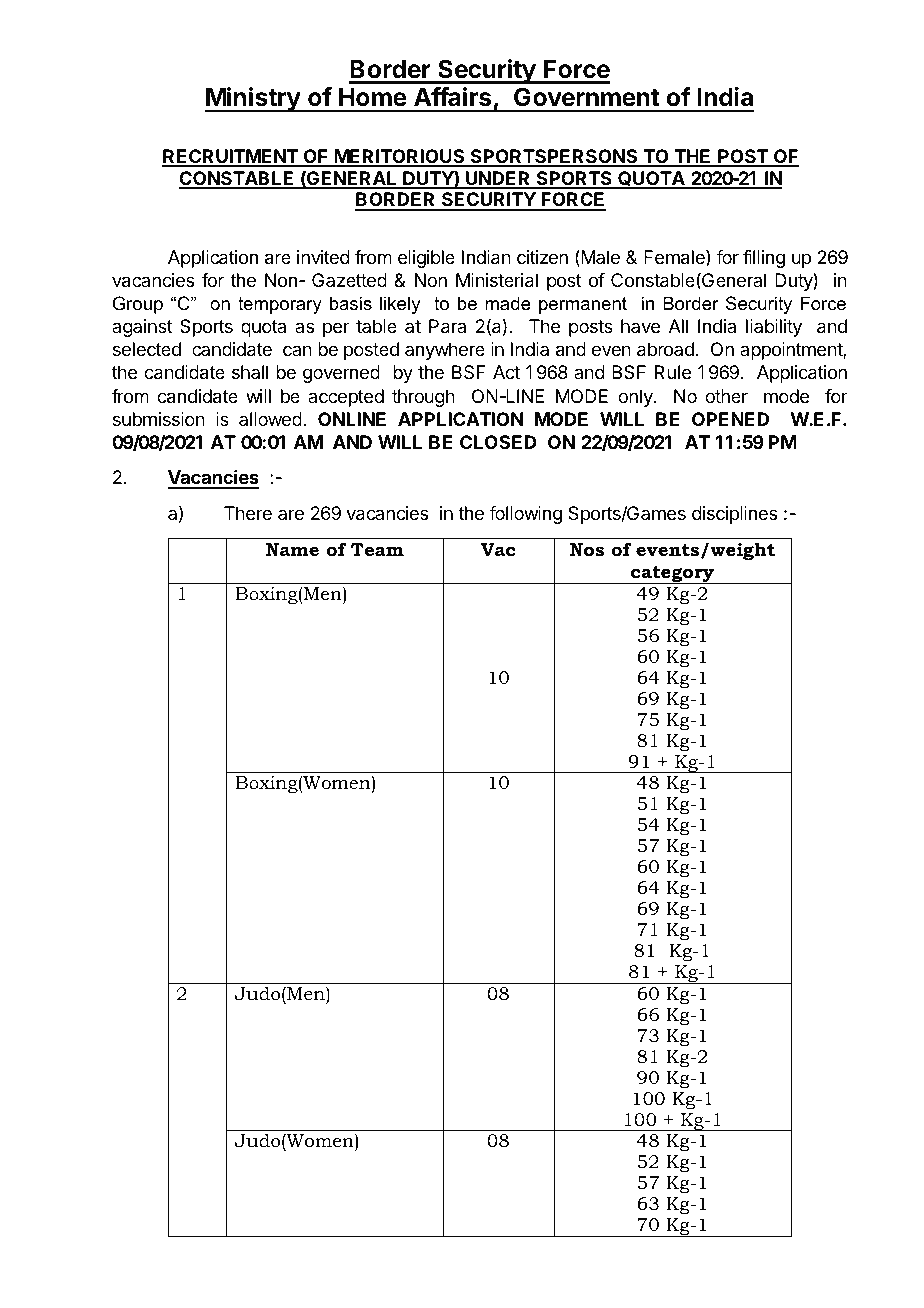 This page has height=1308, width=924. What do you see at coordinates (248, 513) in the page?
I see `There` at bounding box center [248, 513].
